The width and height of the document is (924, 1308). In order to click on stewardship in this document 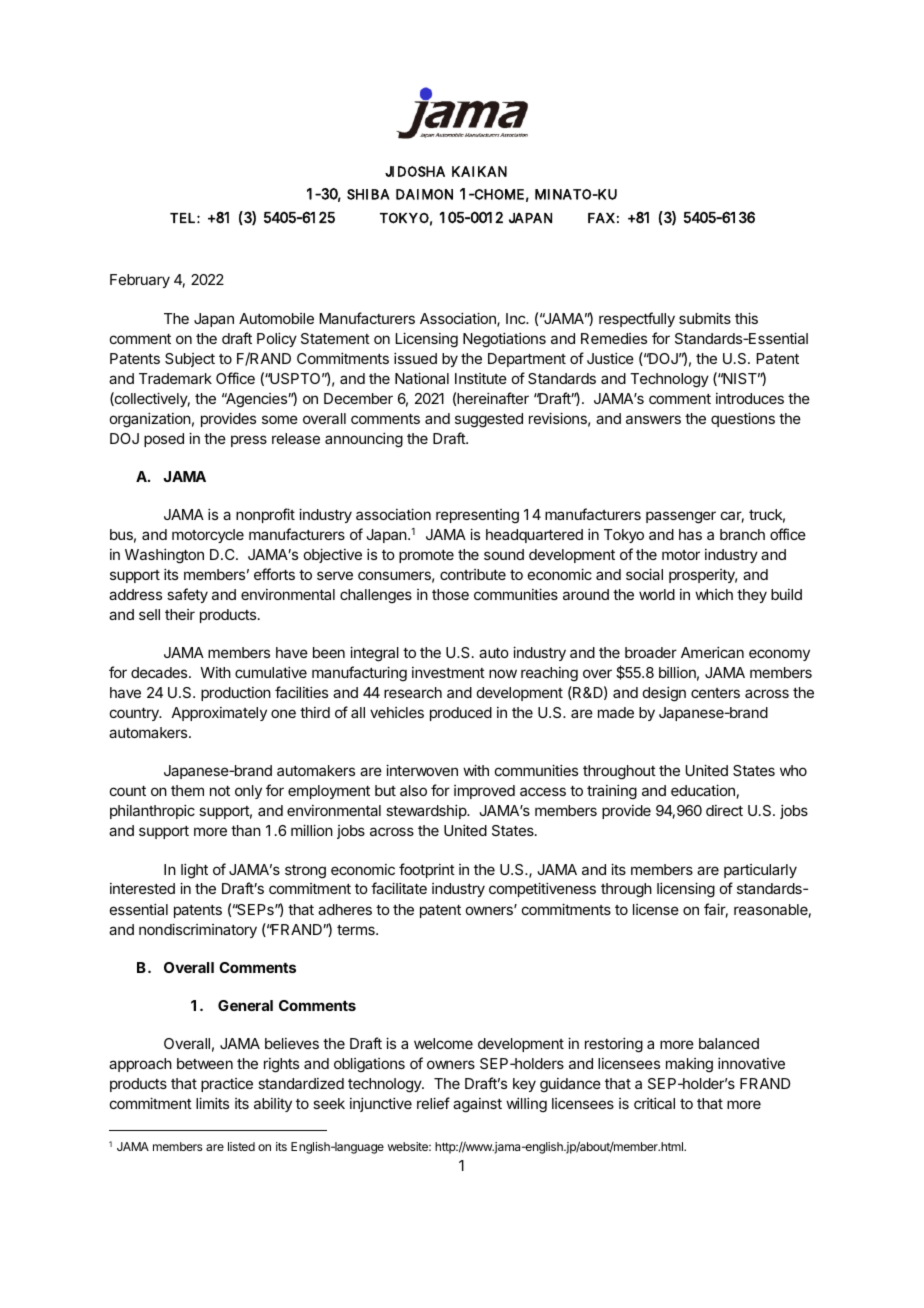, I will do `click(427, 811)`.
